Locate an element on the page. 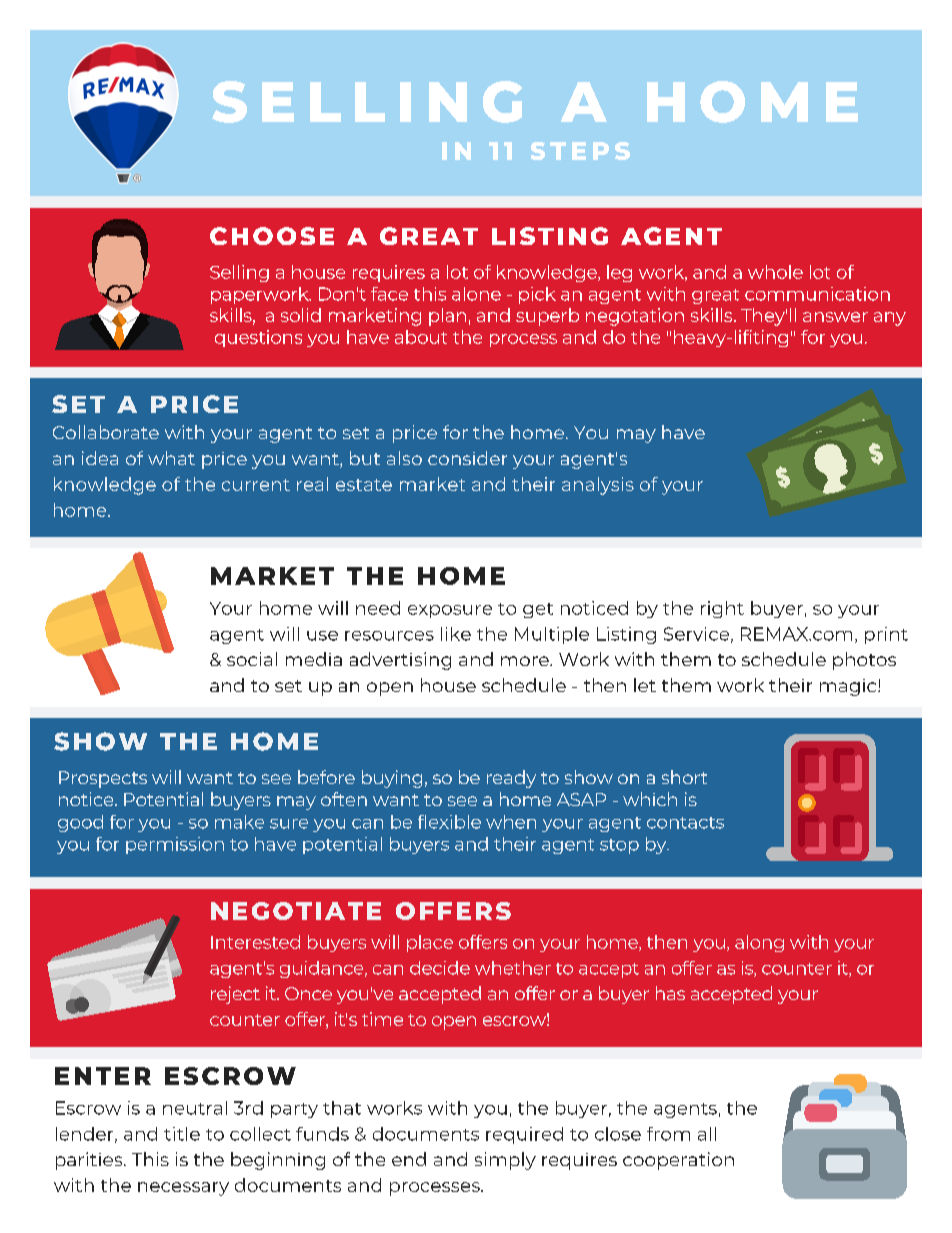 The height and width of the document is (1233, 952). whole is located at coordinates (775, 272).
